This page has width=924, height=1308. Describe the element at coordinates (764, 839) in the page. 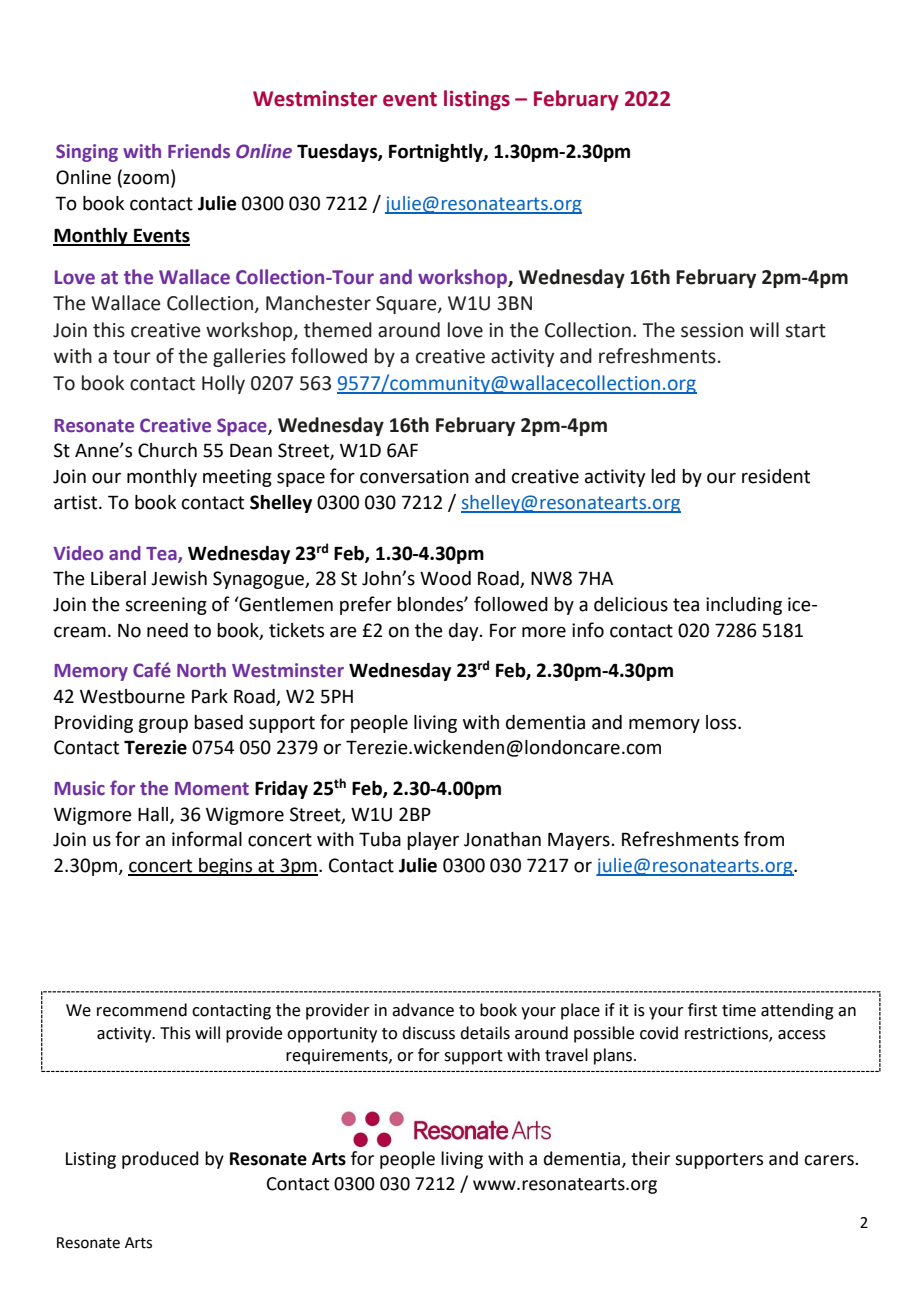

I see `from` at that location.
